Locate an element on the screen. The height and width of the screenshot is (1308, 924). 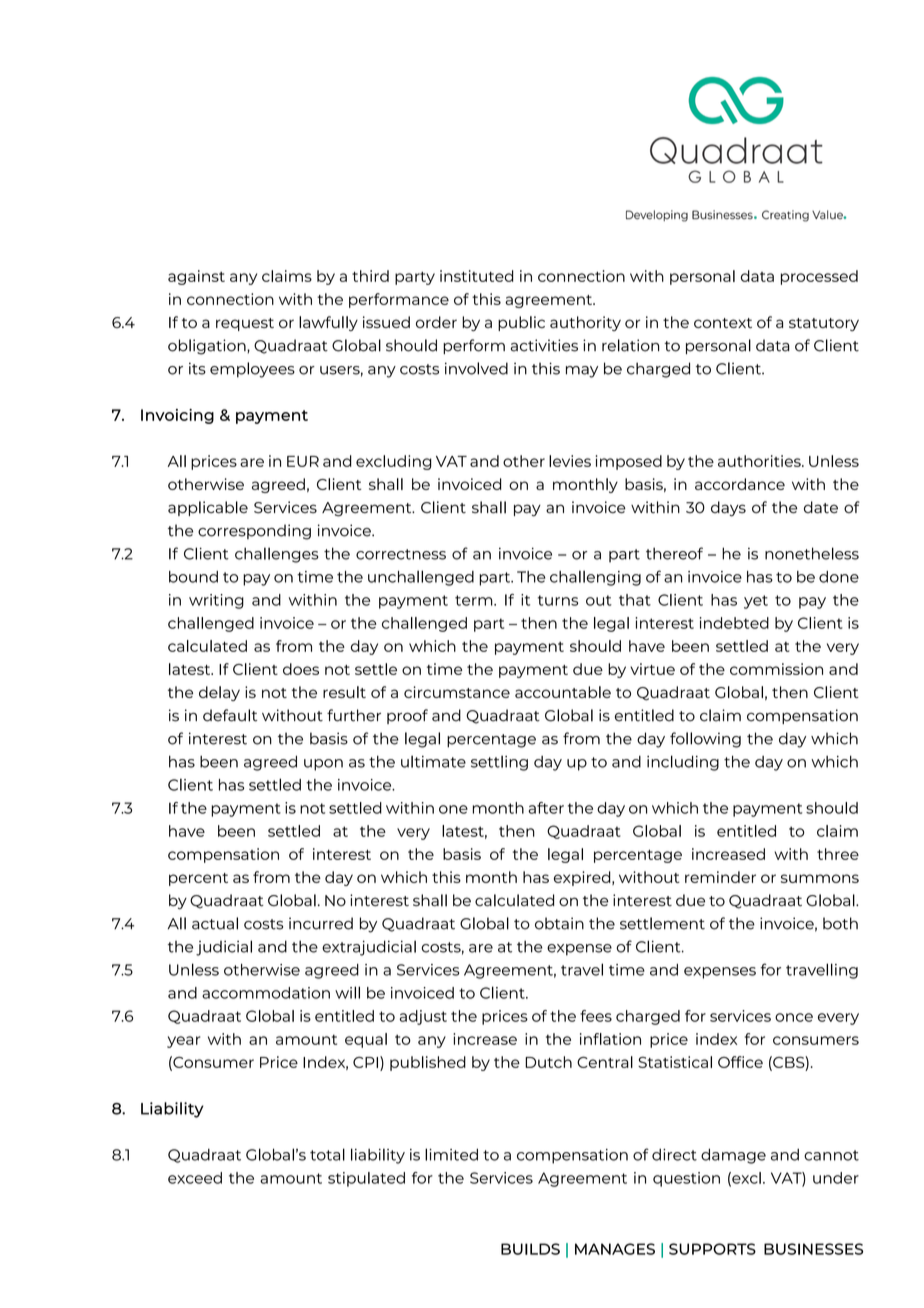
accommodation is located at coordinates (266, 993).
